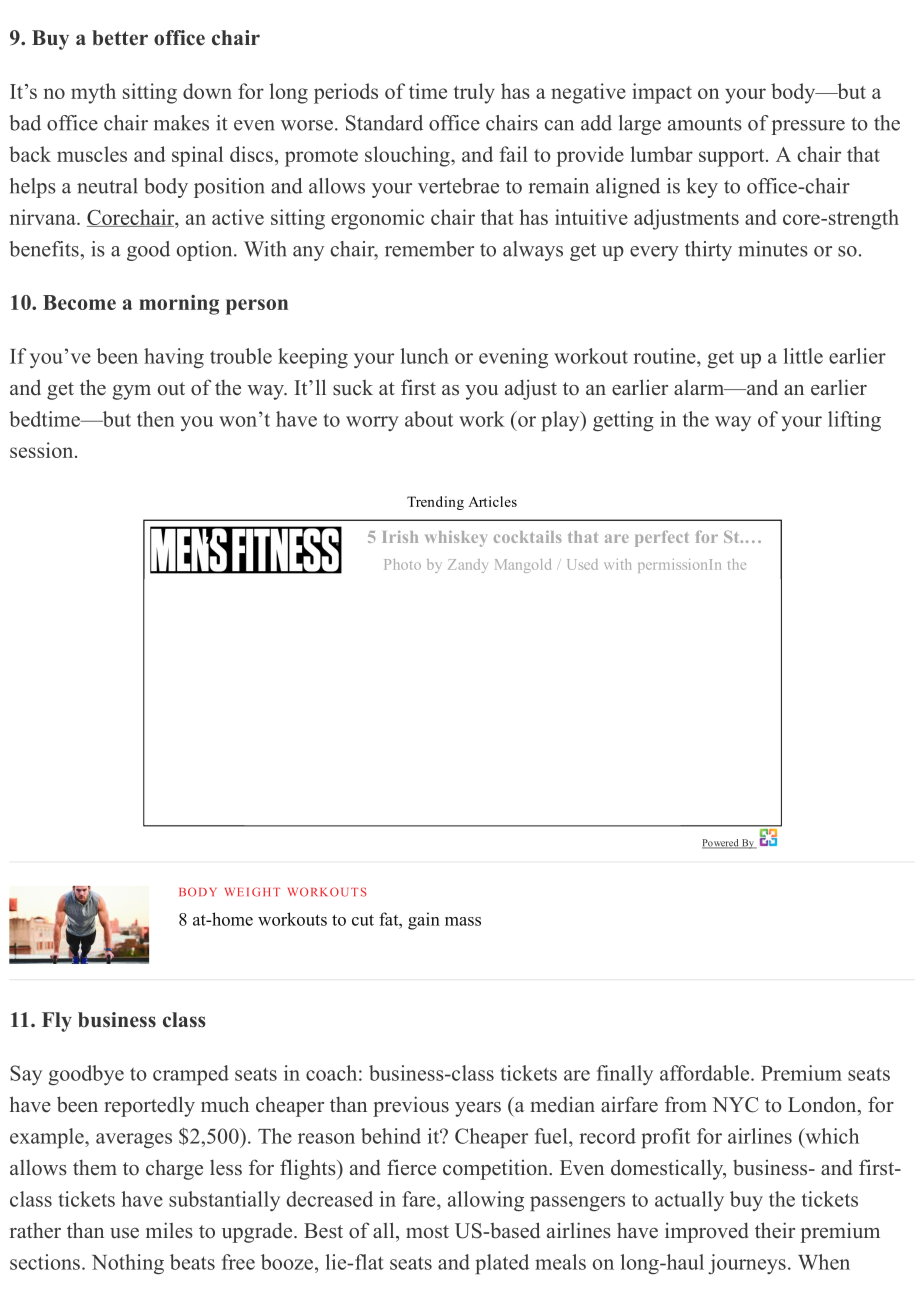 The height and width of the screenshot is (1307, 924). What do you see at coordinates (705, 124) in the screenshot?
I see `amounts` at bounding box center [705, 124].
